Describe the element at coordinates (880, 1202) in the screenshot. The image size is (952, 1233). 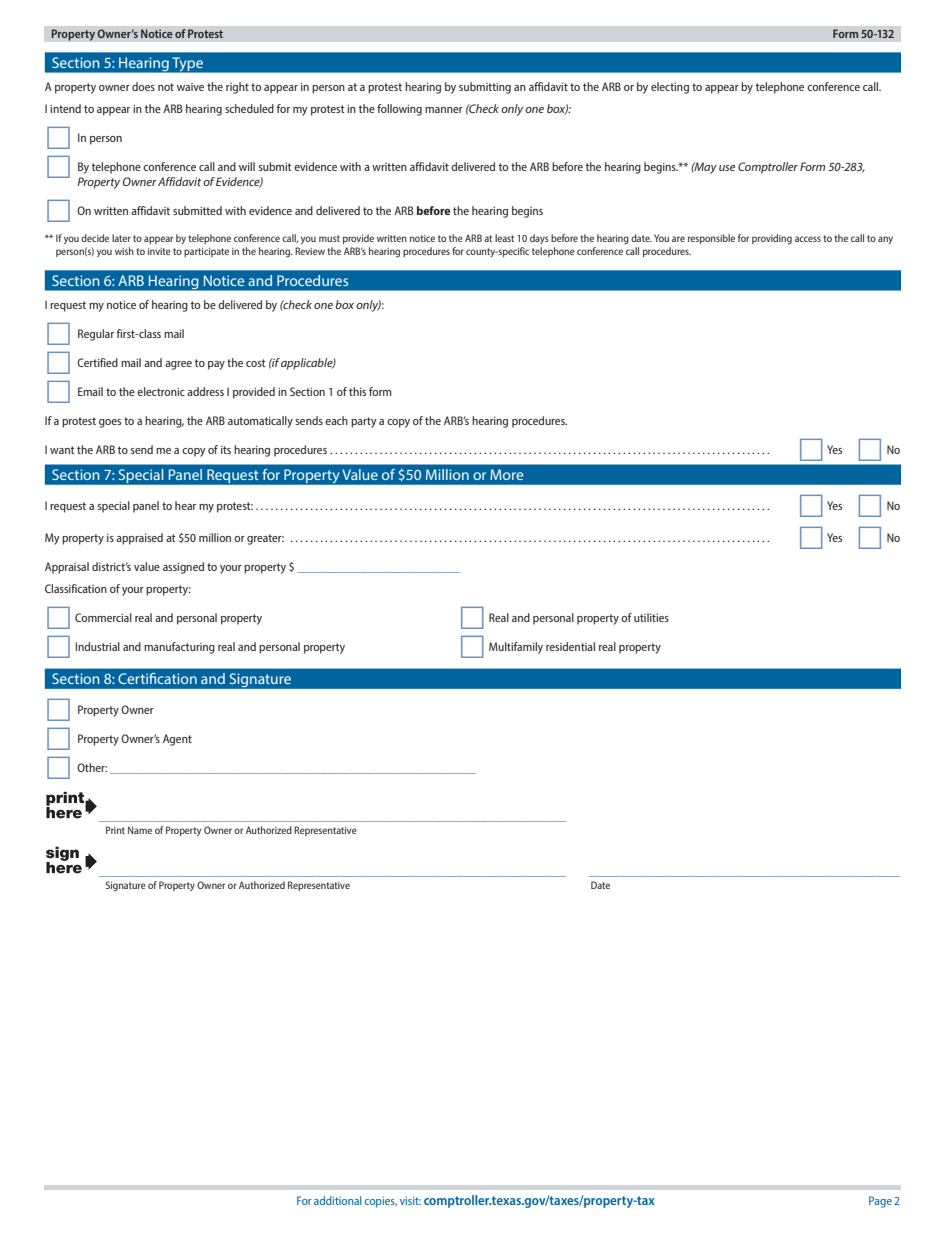
I see `Page` at that location.
